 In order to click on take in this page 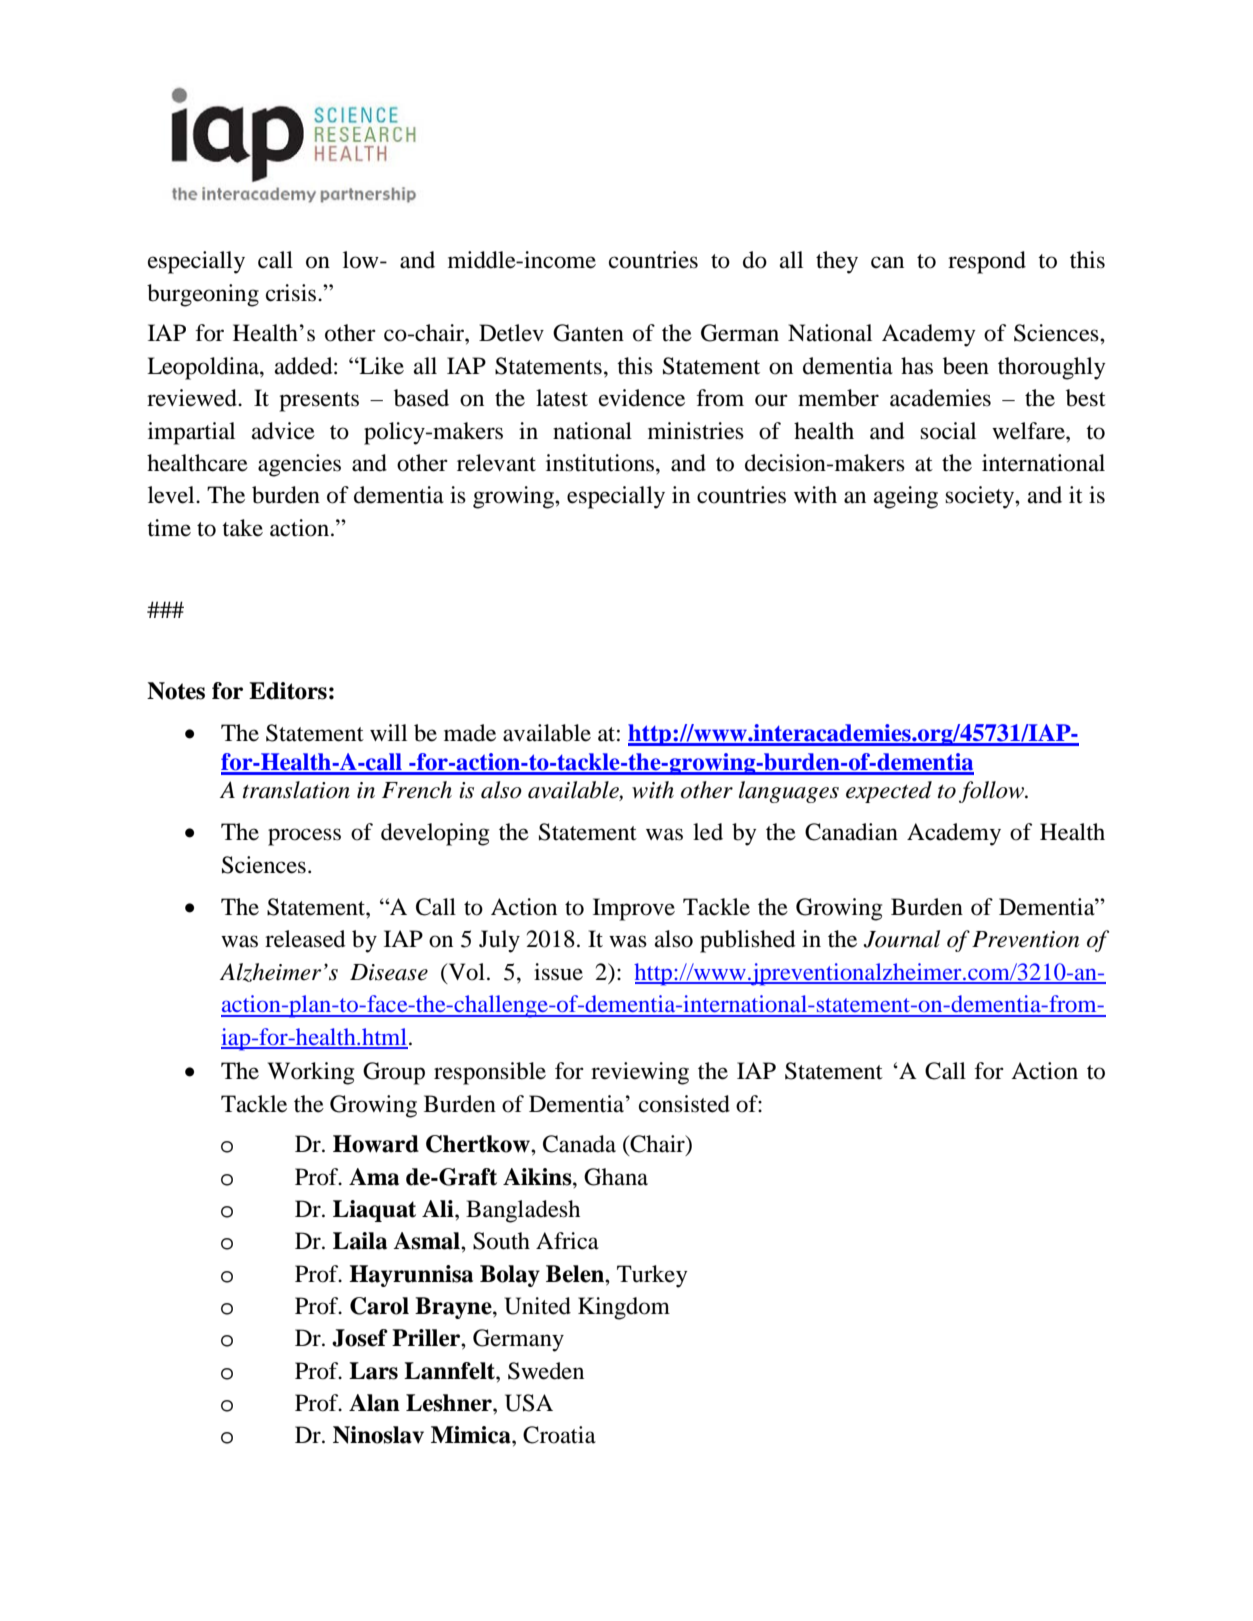, I will do `click(242, 528)`.
